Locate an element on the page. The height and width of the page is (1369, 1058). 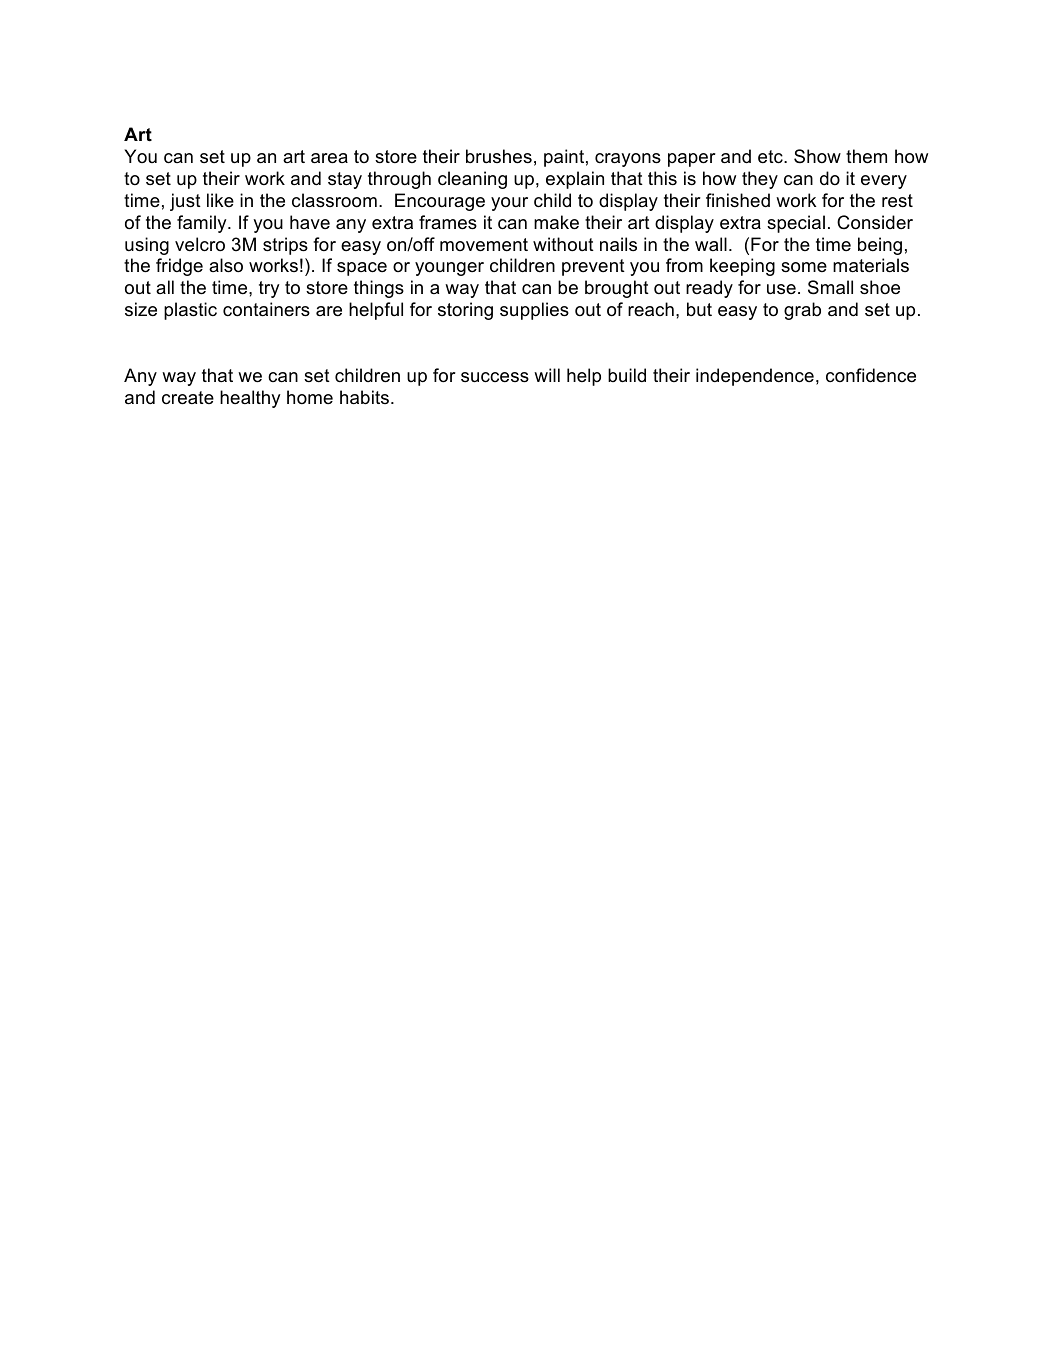
being is located at coordinates (880, 246).
